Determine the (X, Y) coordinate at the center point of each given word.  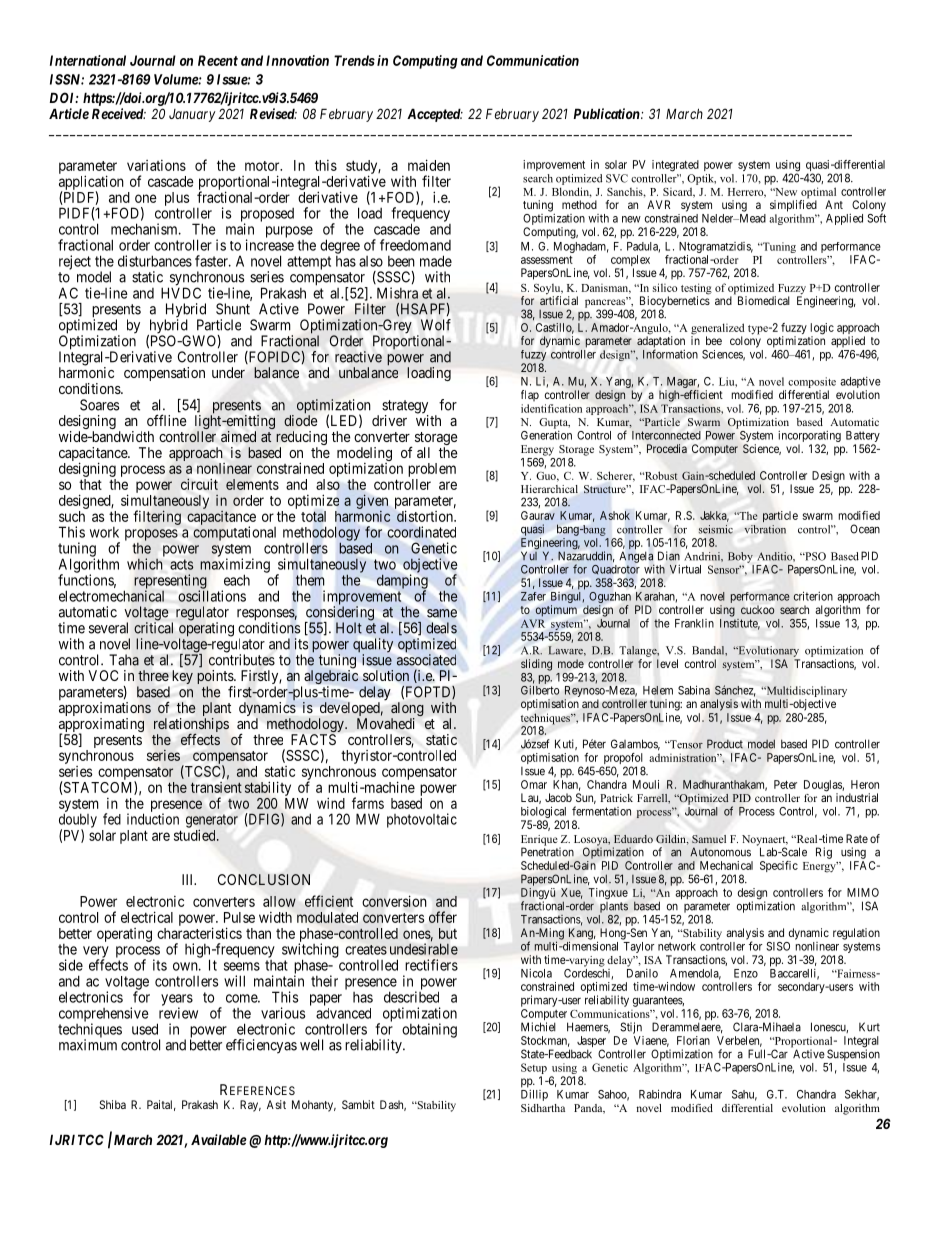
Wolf (436, 325)
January (192, 115)
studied (196, 835)
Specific (779, 866)
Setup (534, 1070)
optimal (818, 194)
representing (171, 582)
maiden (429, 165)
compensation (164, 374)
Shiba (112, 1104)
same (442, 613)
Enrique (540, 841)
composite (812, 382)
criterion (813, 596)
